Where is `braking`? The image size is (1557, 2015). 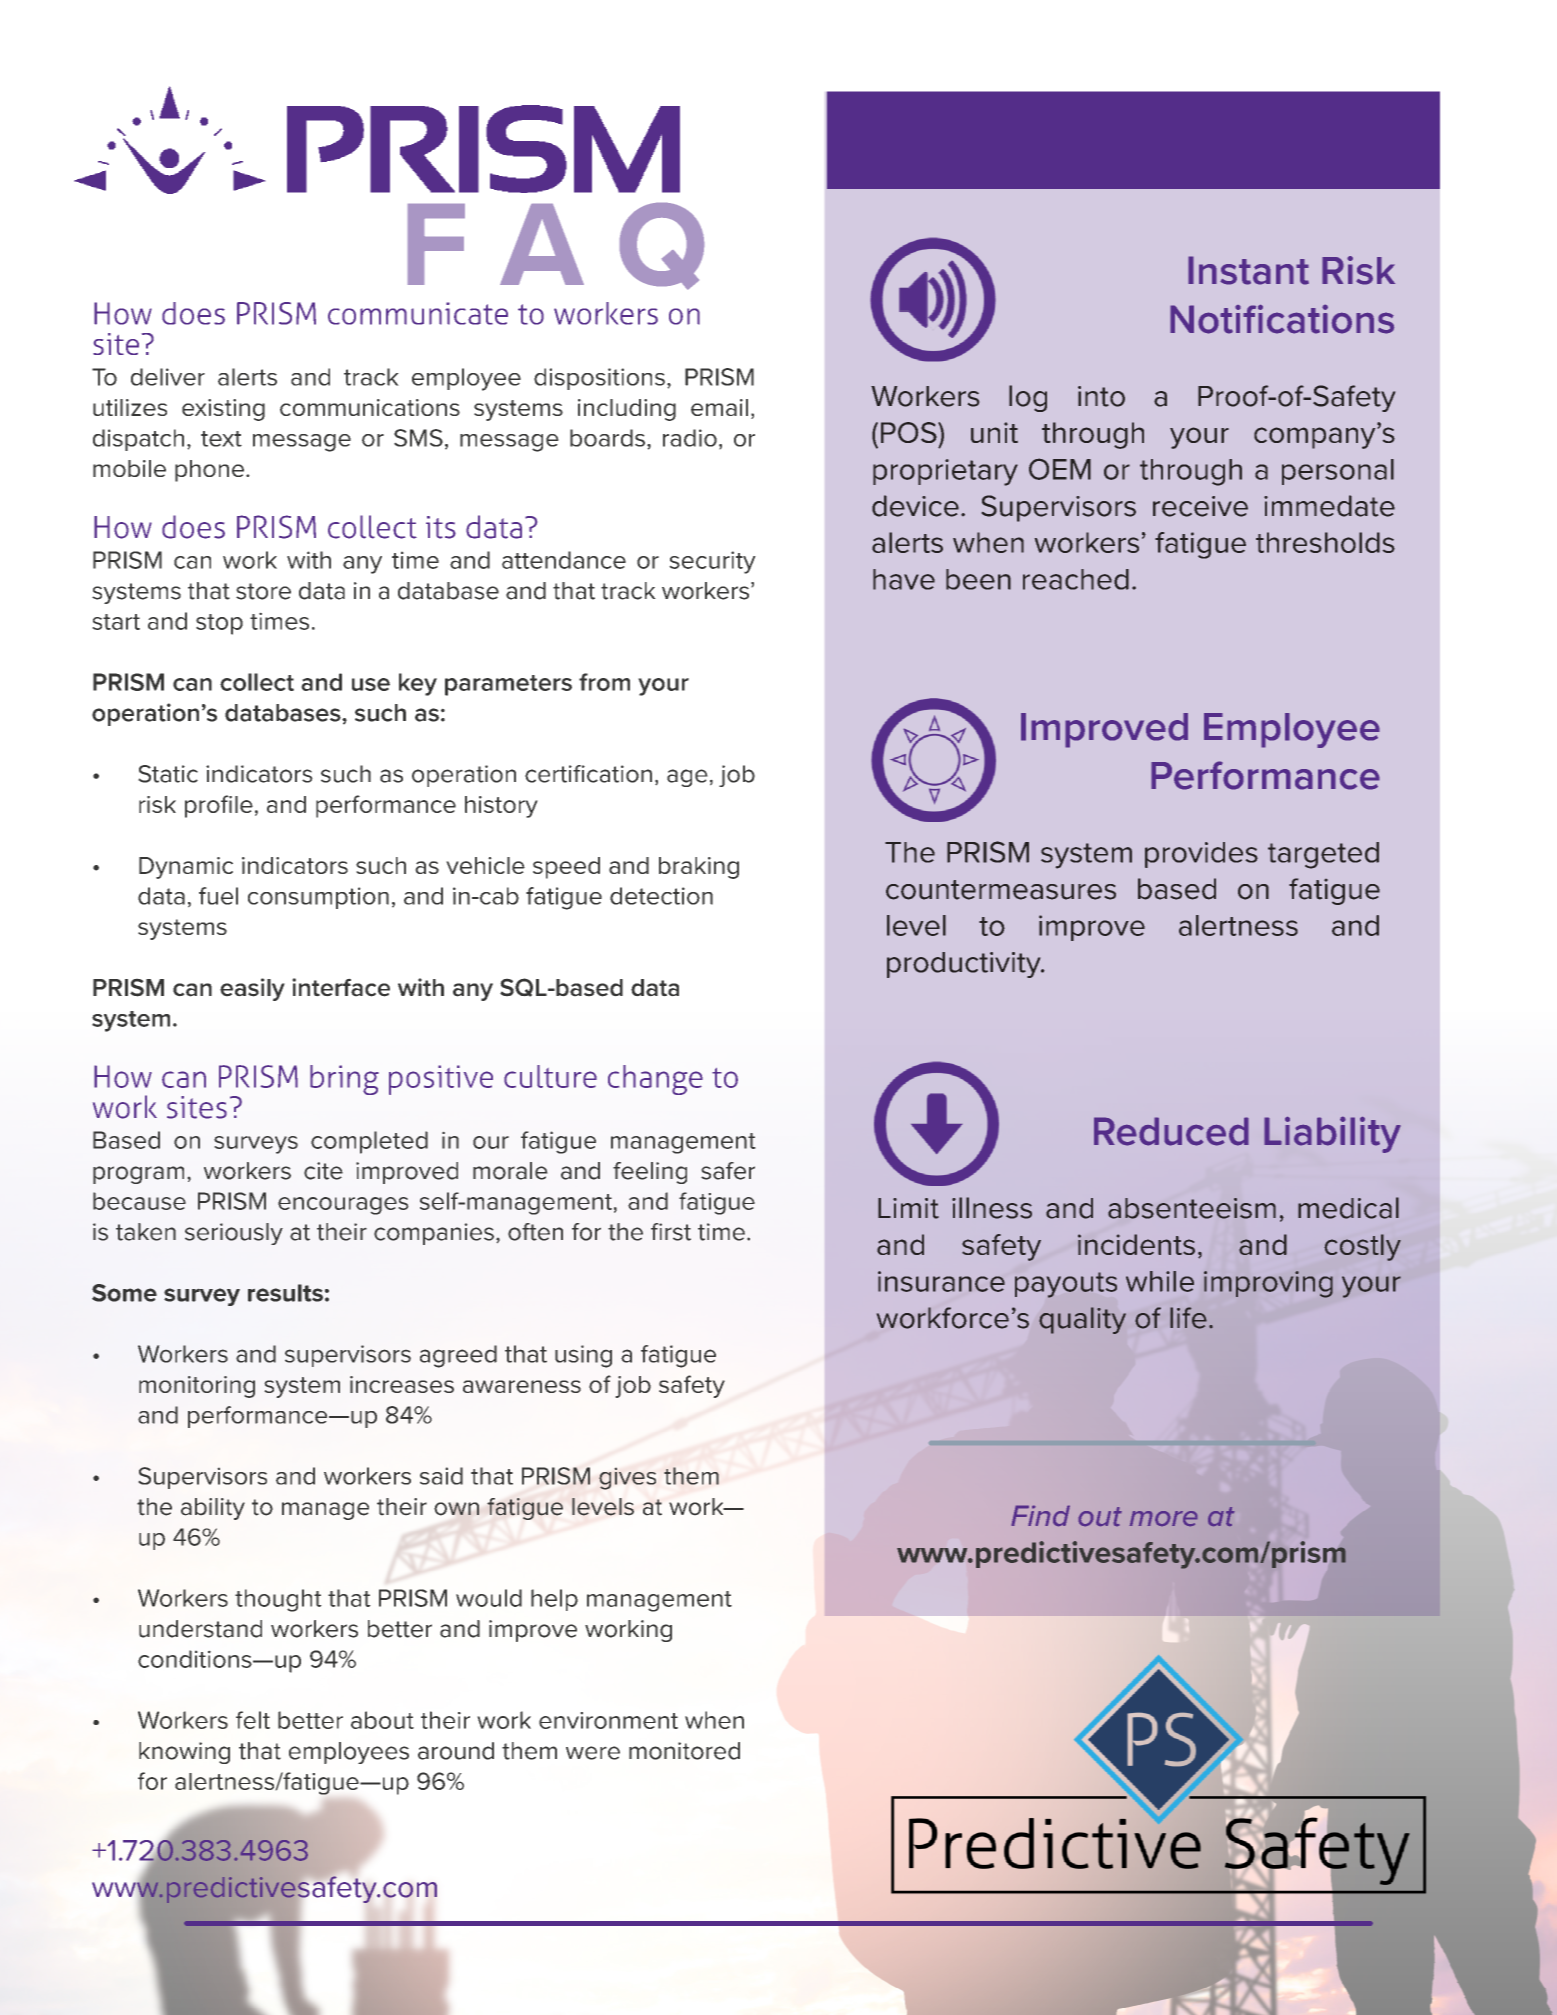
braking is located at coordinates (699, 868).
